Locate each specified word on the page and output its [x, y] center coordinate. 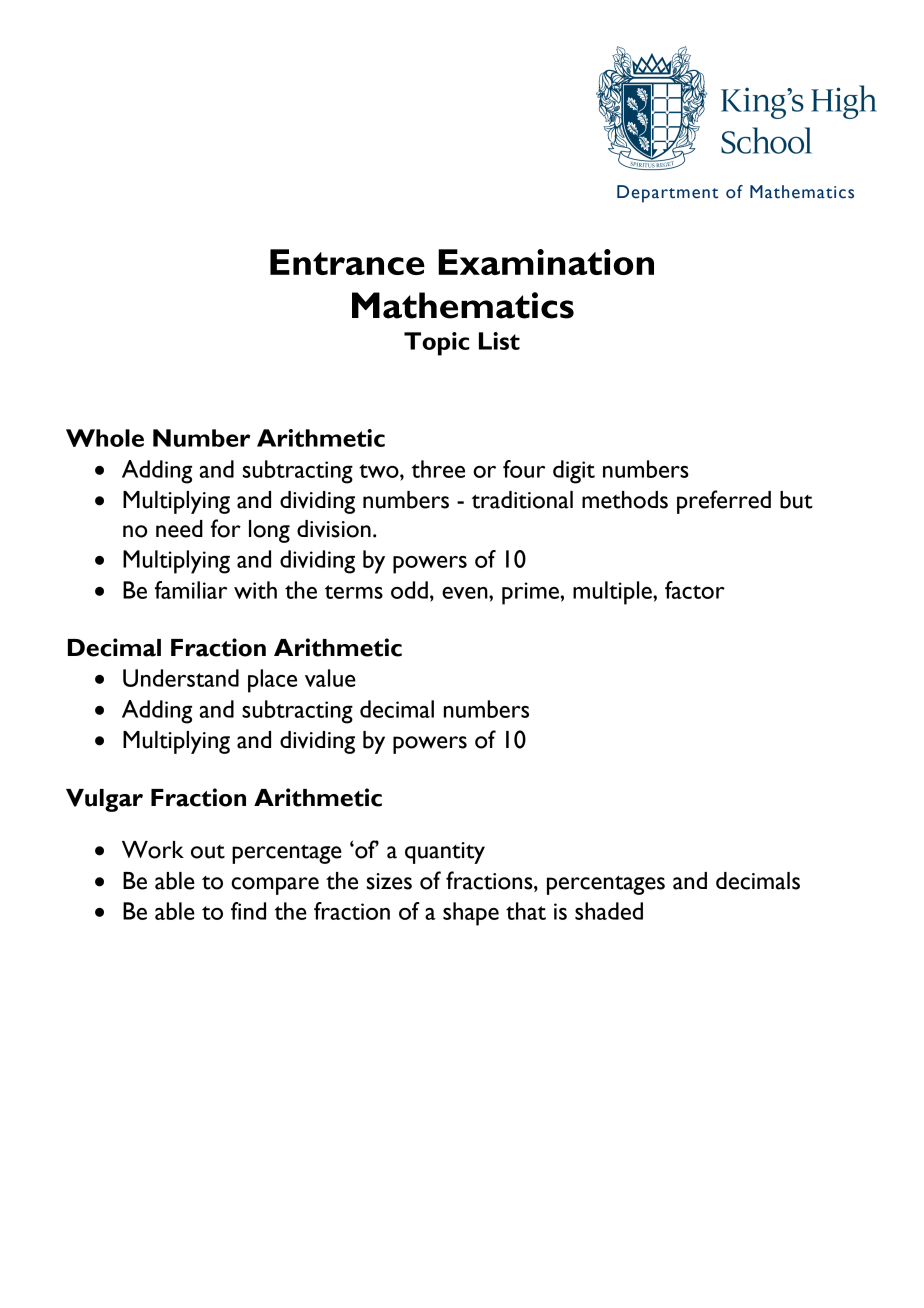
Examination [546, 262]
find [248, 911]
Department [667, 194]
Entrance [347, 262]
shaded [609, 911]
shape [471, 914]
